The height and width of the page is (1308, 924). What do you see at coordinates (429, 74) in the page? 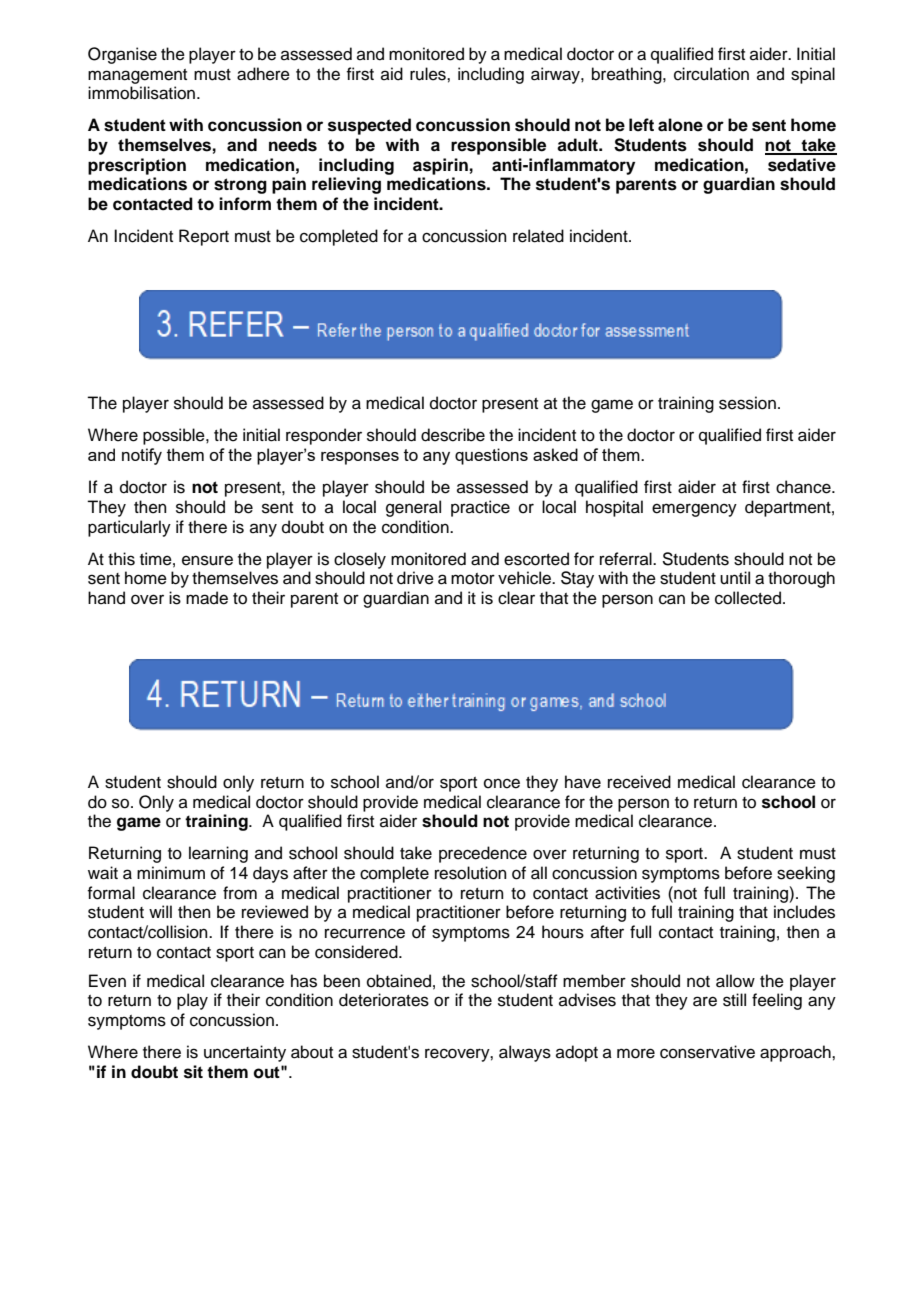
I see `rules` at bounding box center [429, 74].
